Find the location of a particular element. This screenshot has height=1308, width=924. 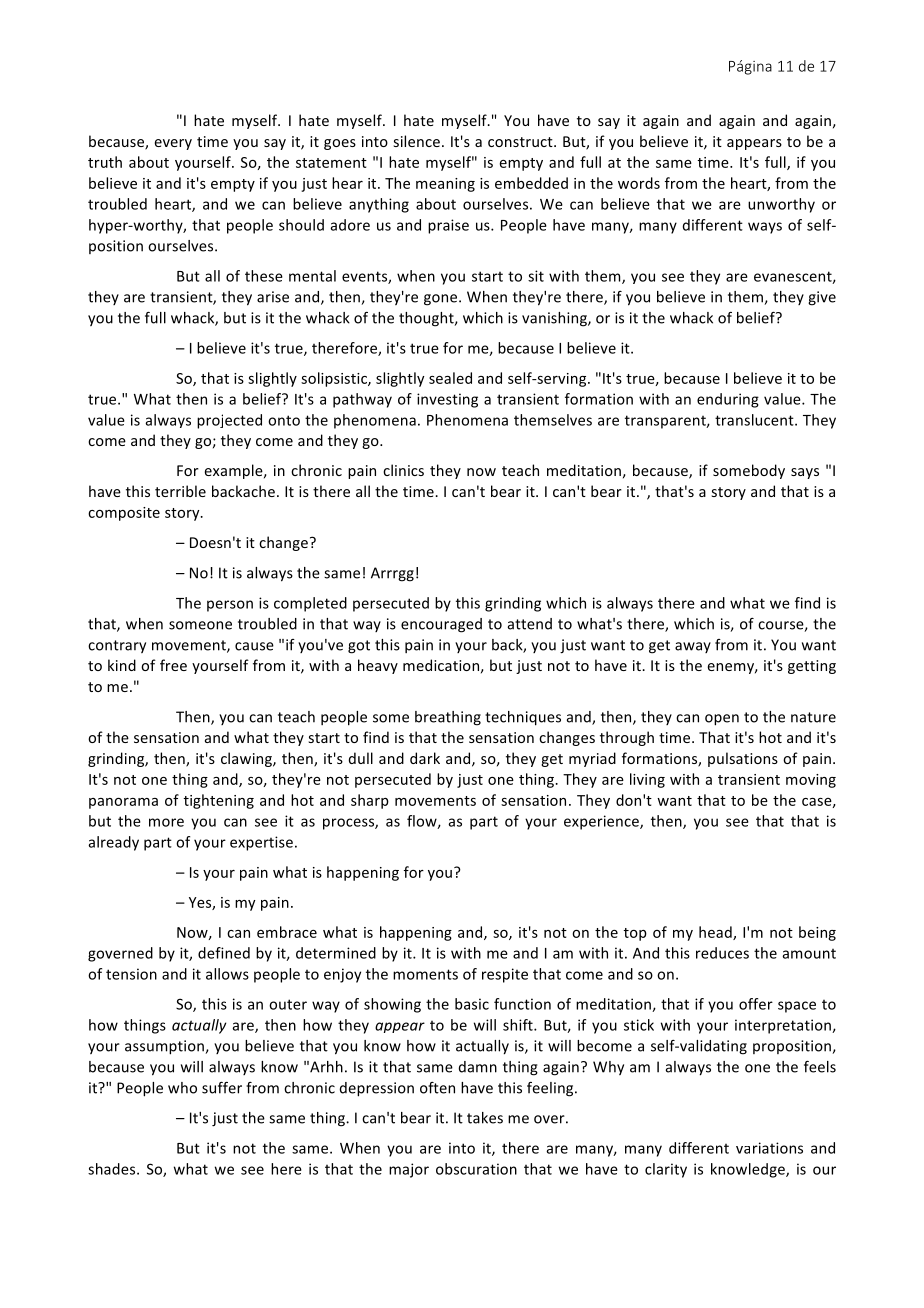

takes is located at coordinates (485, 1118).
